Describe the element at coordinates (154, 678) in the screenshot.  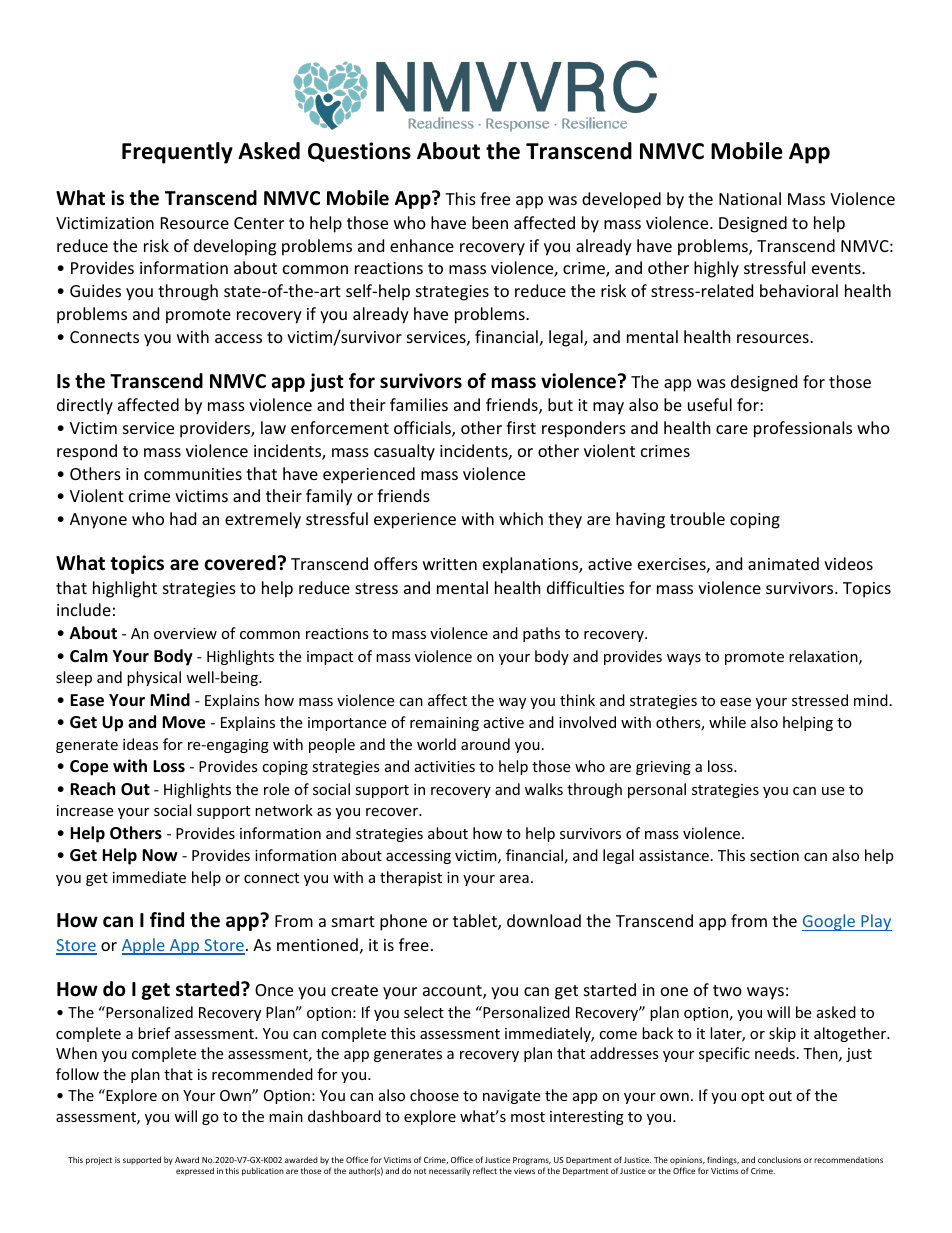
I see `physical` at that location.
